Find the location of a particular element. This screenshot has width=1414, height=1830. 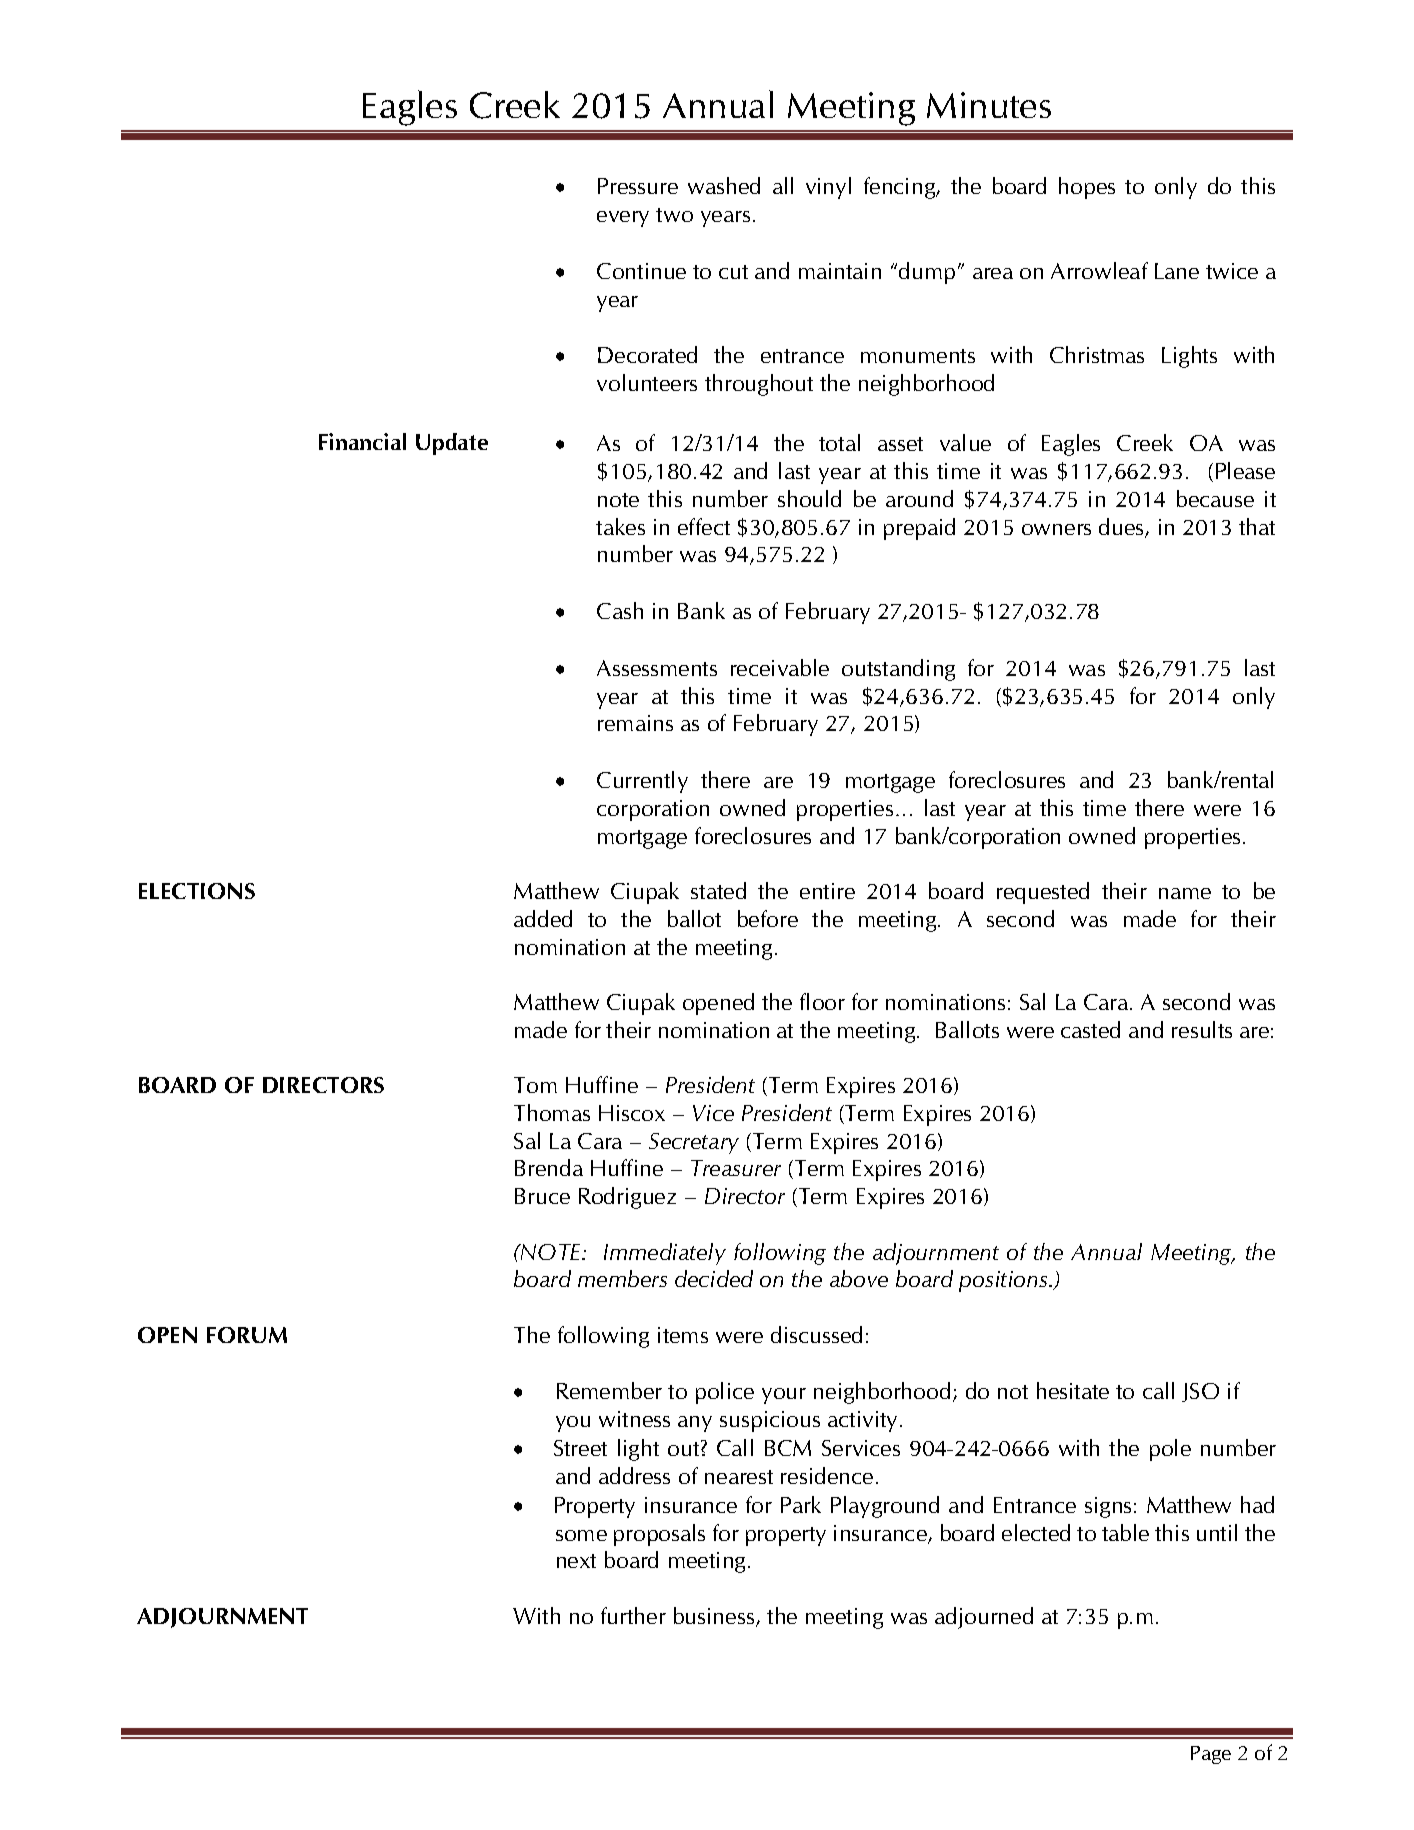

dues is located at coordinates (1122, 528).
